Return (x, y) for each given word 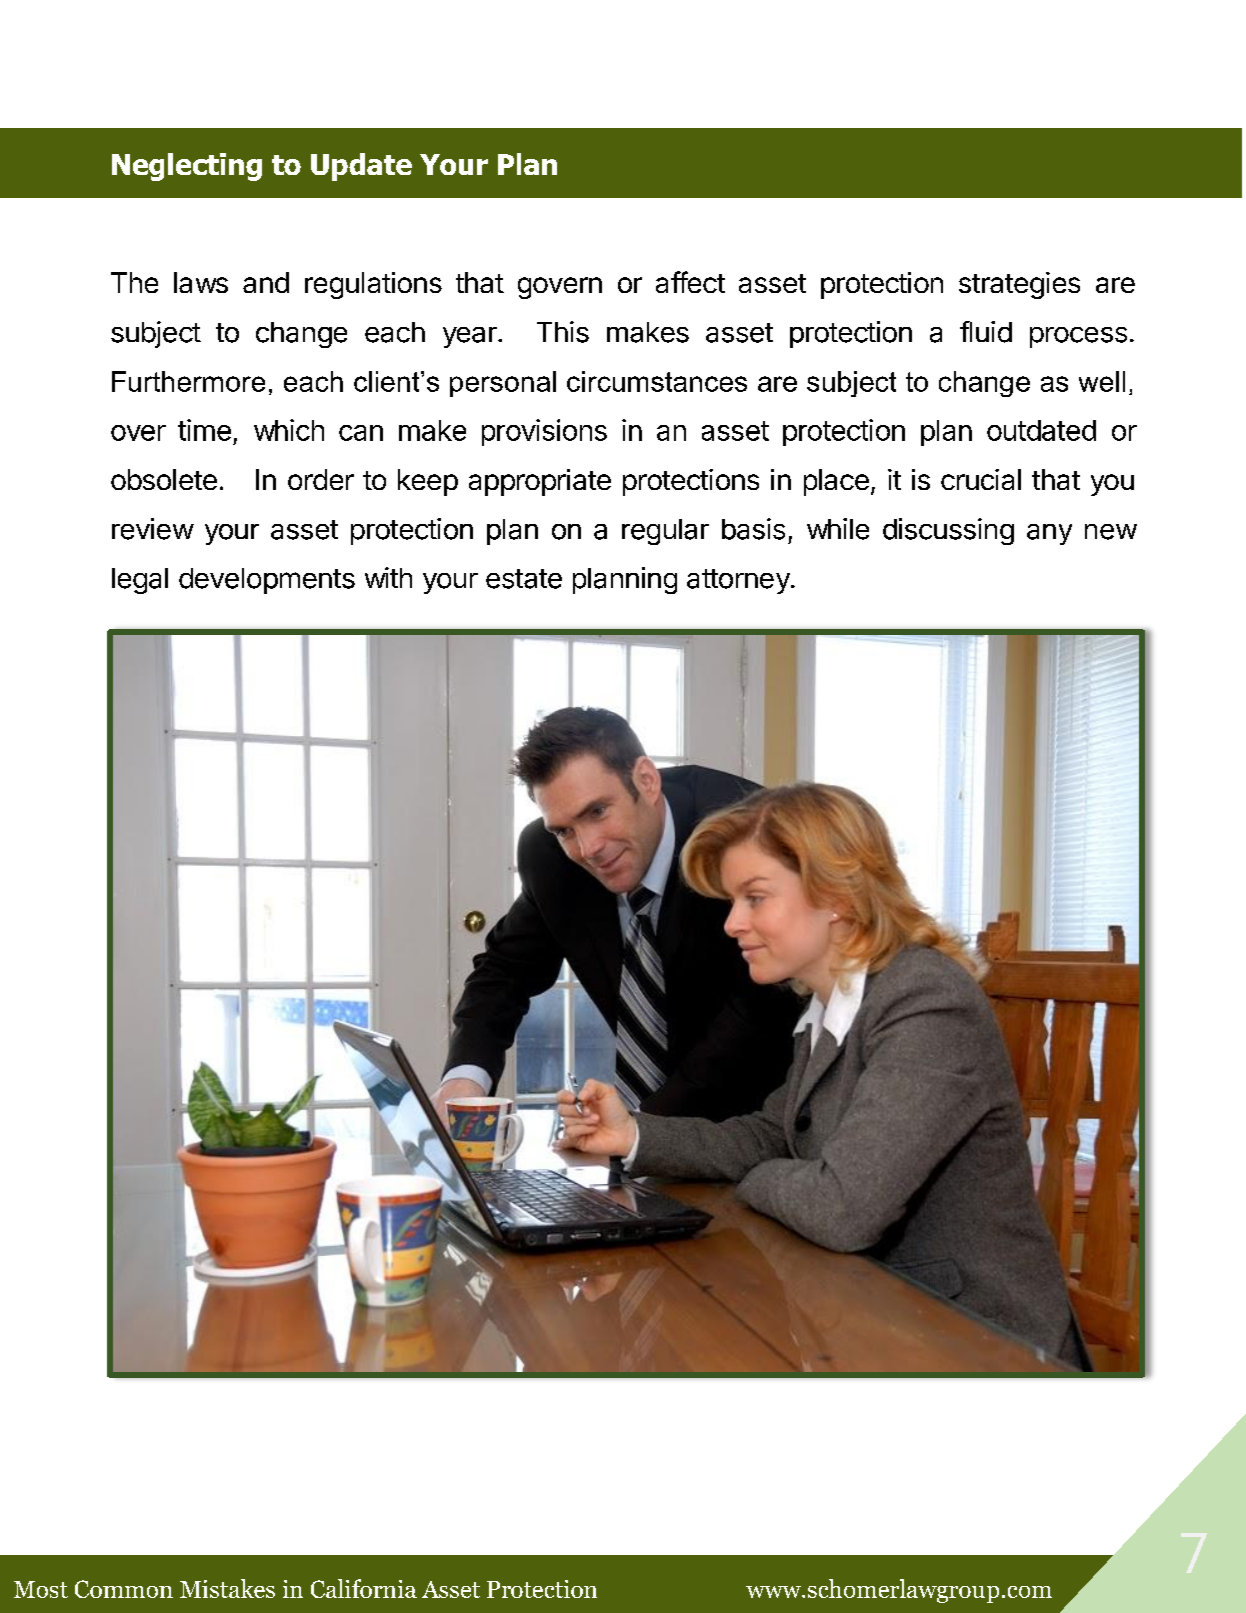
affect (690, 282)
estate (524, 579)
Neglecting (187, 167)
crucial (981, 479)
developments (267, 581)
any (1049, 534)
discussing (948, 531)
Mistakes (227, 1588)
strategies (1019, 285)
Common (124, 1589)
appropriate (540, 482)
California (364, 1588)
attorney (738, 581)
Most (41, 1589)
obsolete (164, 479)
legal (140, 581)
